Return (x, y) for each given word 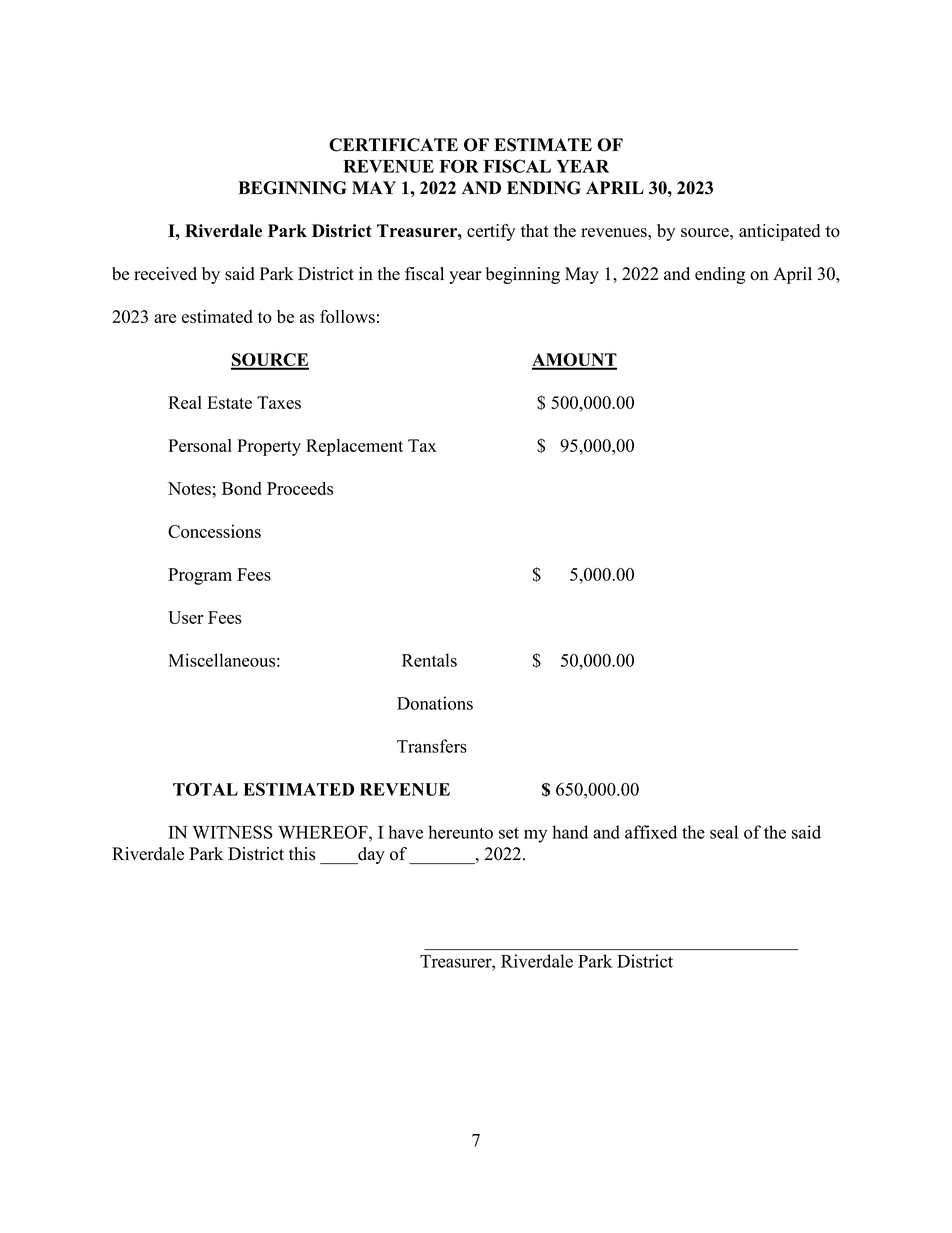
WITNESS (232, 832)
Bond (242, 488)
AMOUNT (574, 361)
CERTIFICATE (393, 145)
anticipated (779, 232)
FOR (459, 166)
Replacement (354, 447)
